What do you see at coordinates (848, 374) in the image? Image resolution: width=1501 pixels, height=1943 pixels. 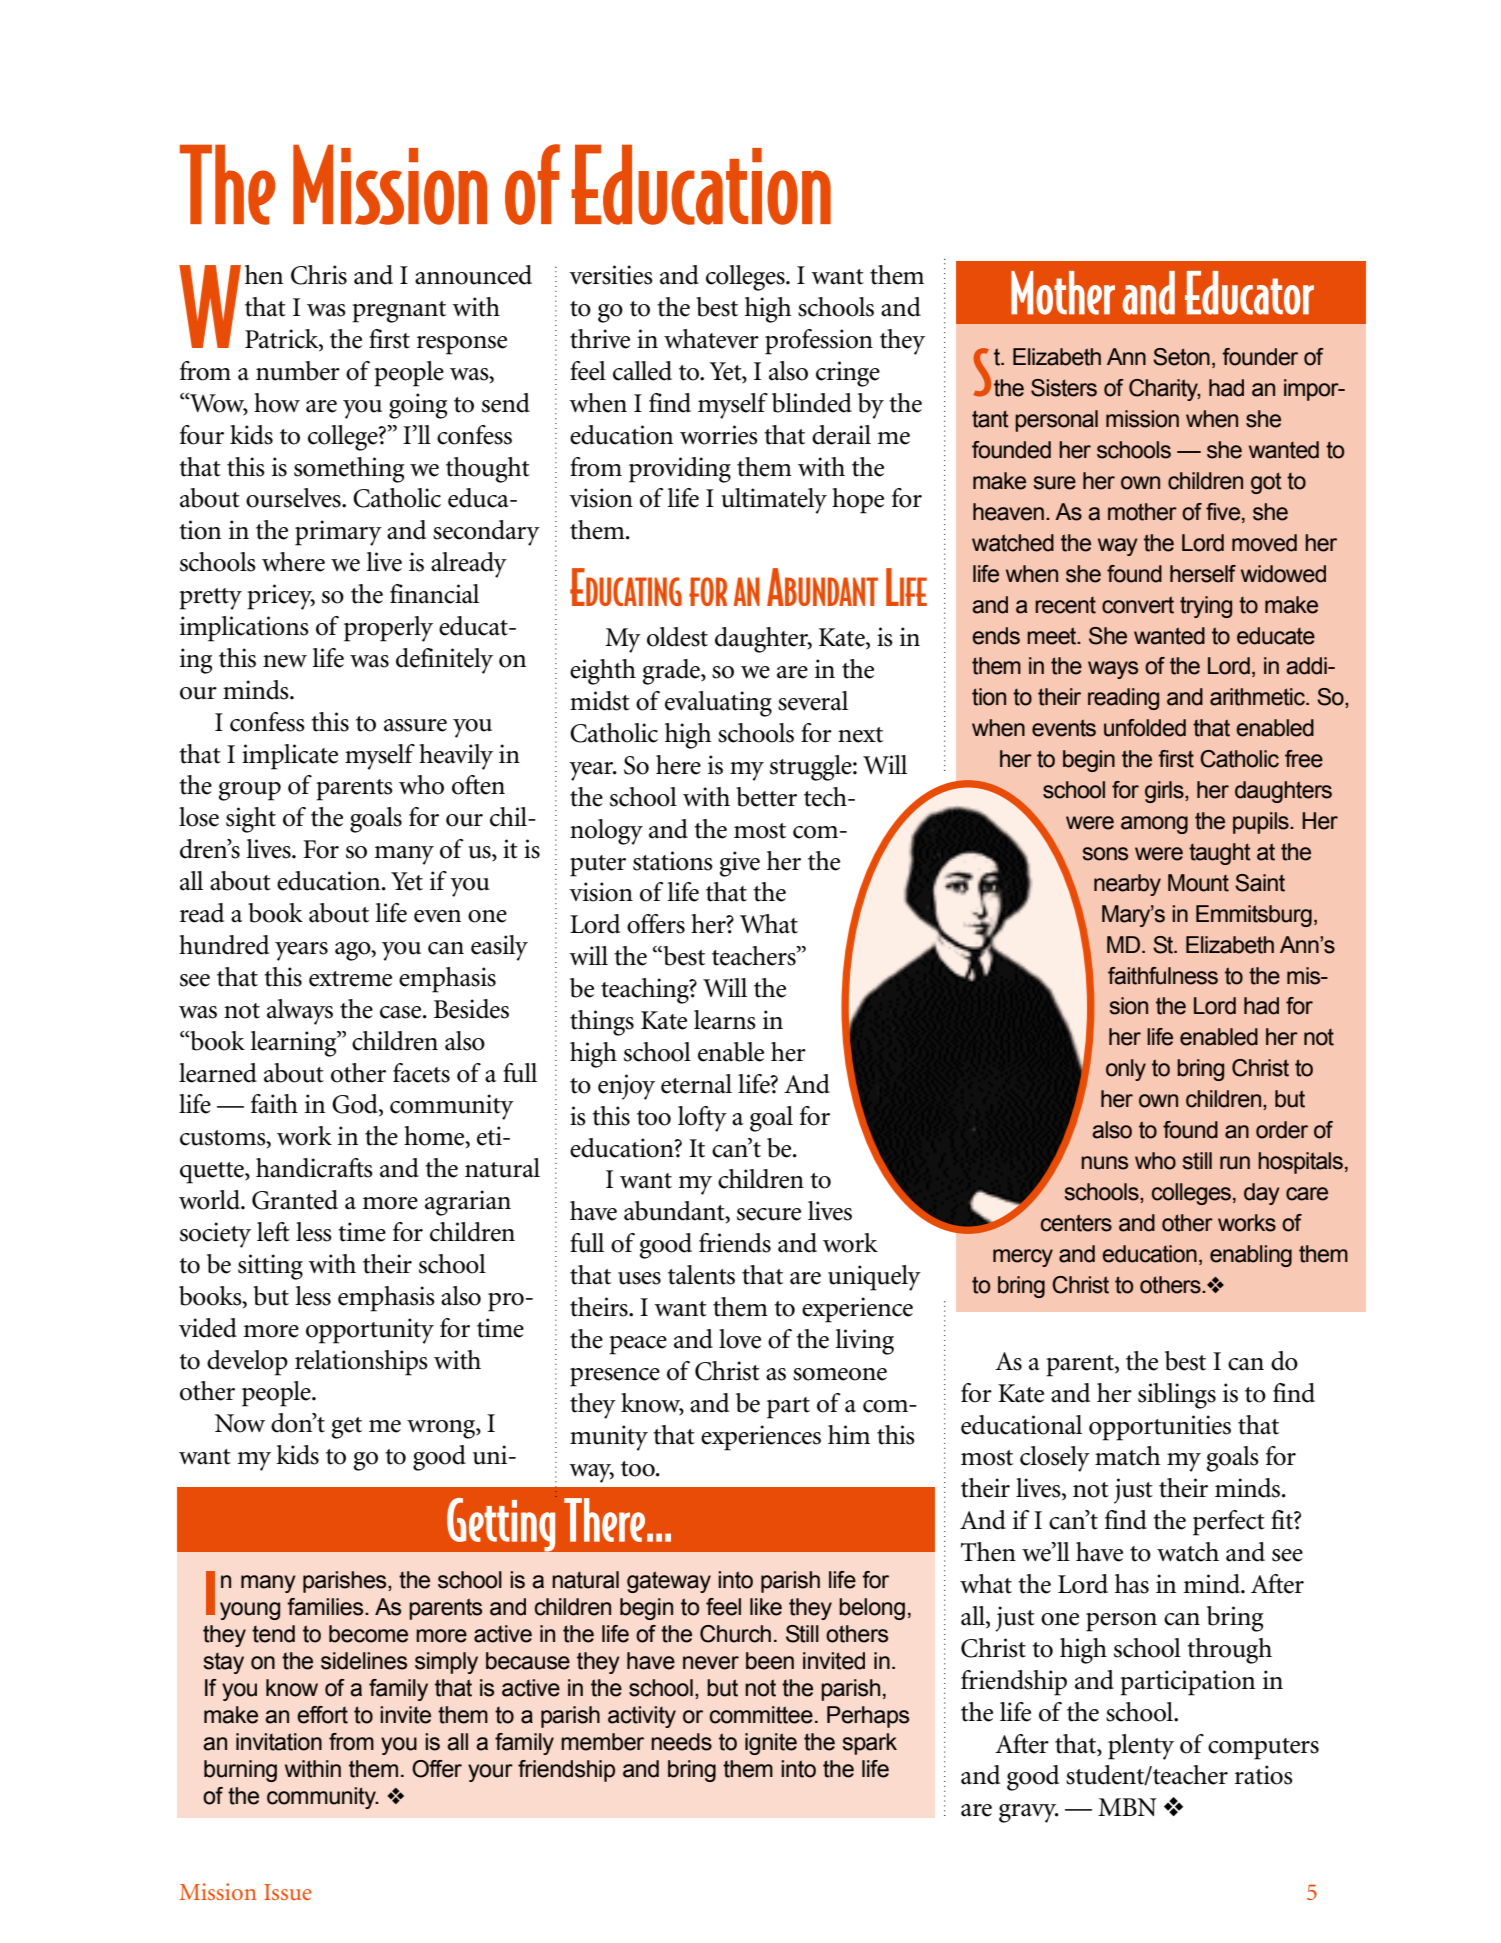 I see `cringe` at bounding box center [848, 374].
